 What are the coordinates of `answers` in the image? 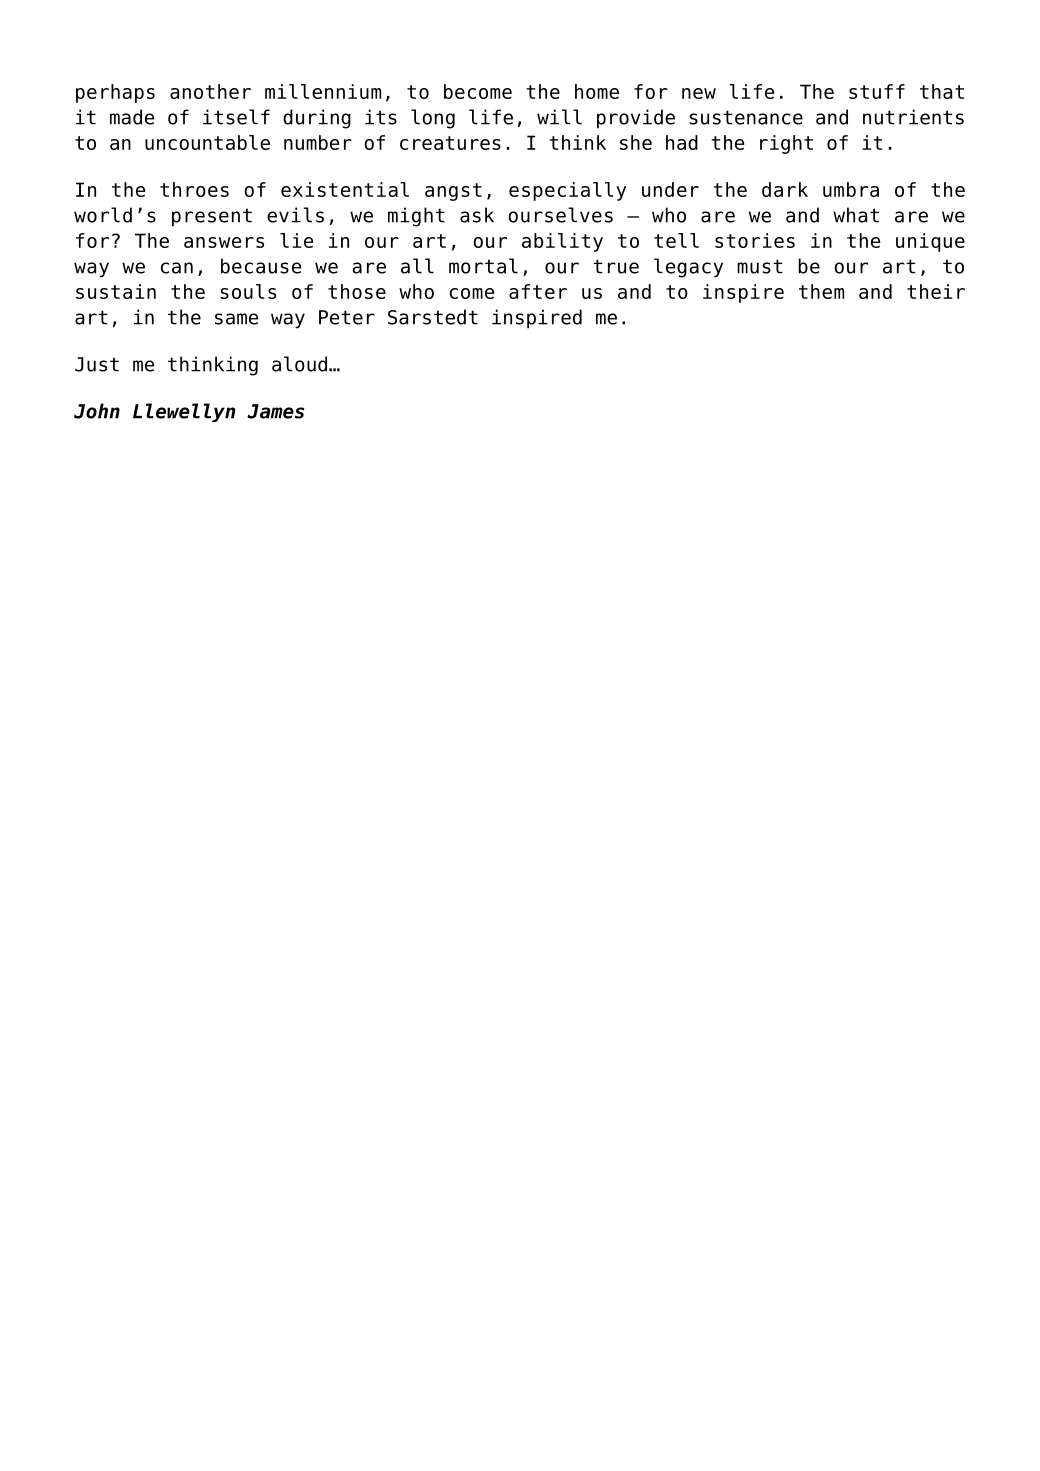 It's located at (224, 242).
